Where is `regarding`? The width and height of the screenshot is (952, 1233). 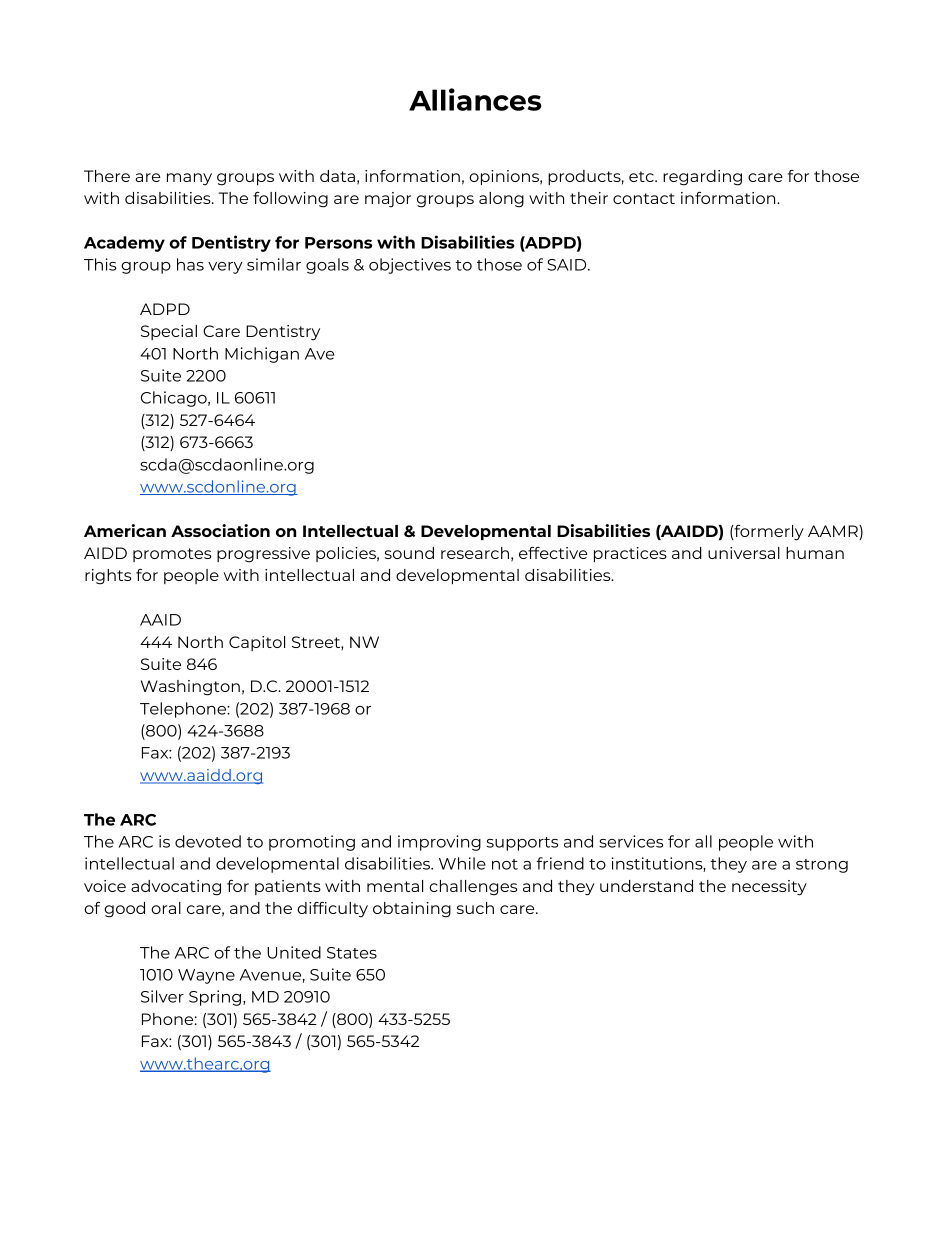
regarding is located at coordinates (702, 178).
